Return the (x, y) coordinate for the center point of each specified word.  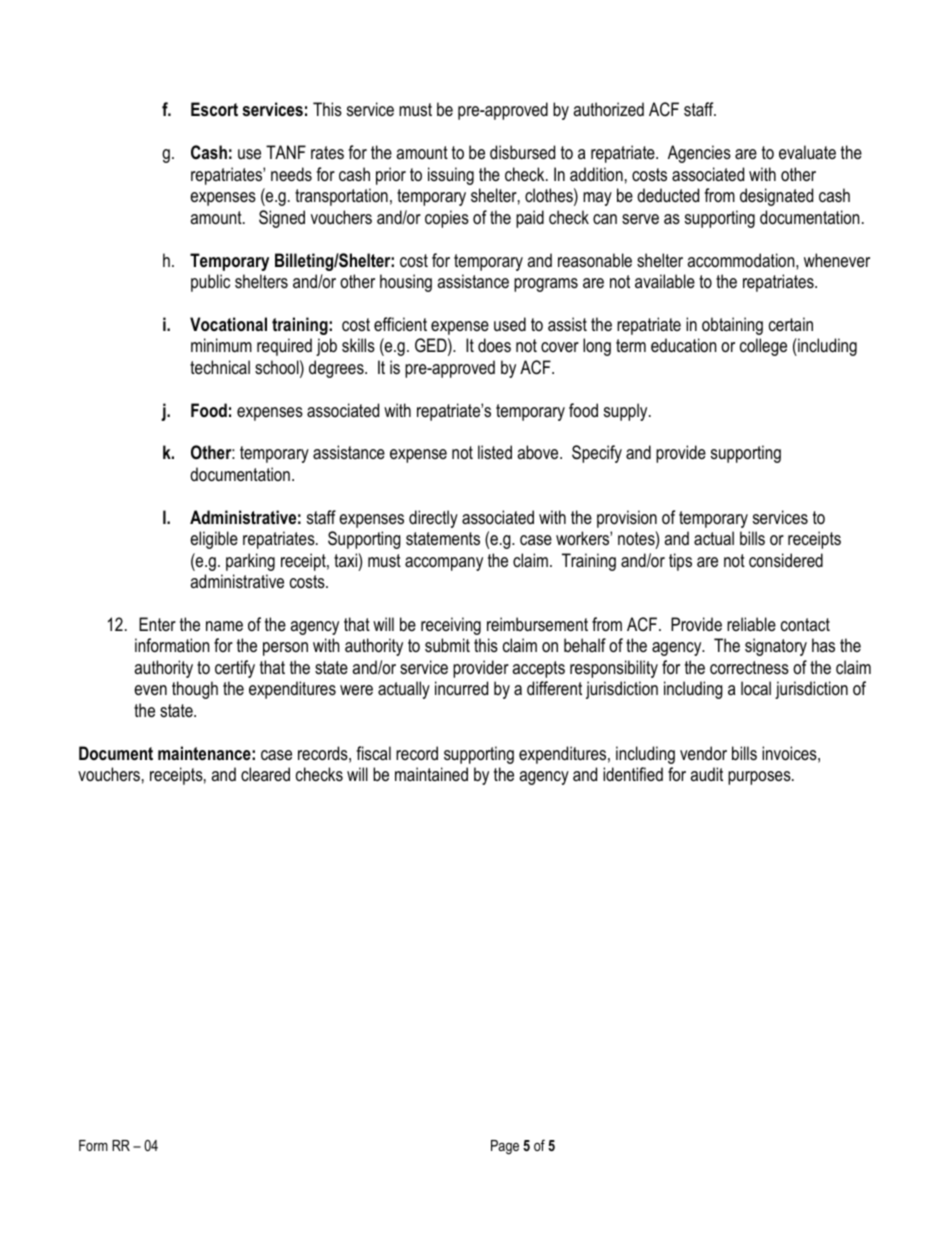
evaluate (807, 152)
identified (633, 774)
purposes (760, 778)
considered (786, 560)
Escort (214, 109)
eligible (214, 540)
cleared (265, 774)
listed (495, 452)
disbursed (522, 152)
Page (505, 1147)
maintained (431, 774)
